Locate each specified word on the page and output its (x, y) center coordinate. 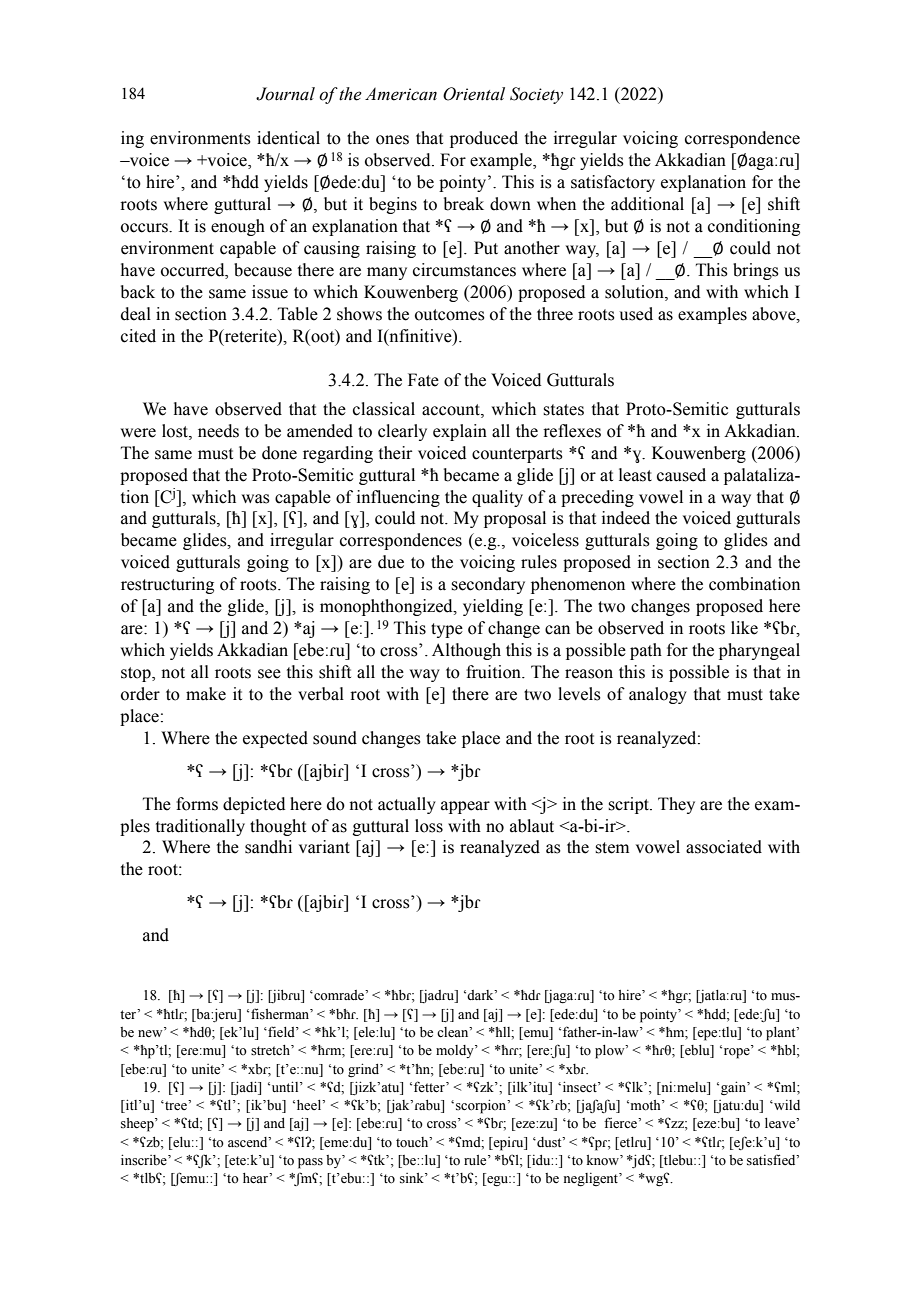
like (744, 628)
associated (724, 847)
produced (484, 139)
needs (218, 431)
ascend (249, 1142)
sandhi (268, 847)
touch (413, 1142)
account (452, 410)
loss (429, 826)
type (447, 630)
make (206, 694)
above (775, 314)
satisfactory (613, 183)
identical (288, 138)
